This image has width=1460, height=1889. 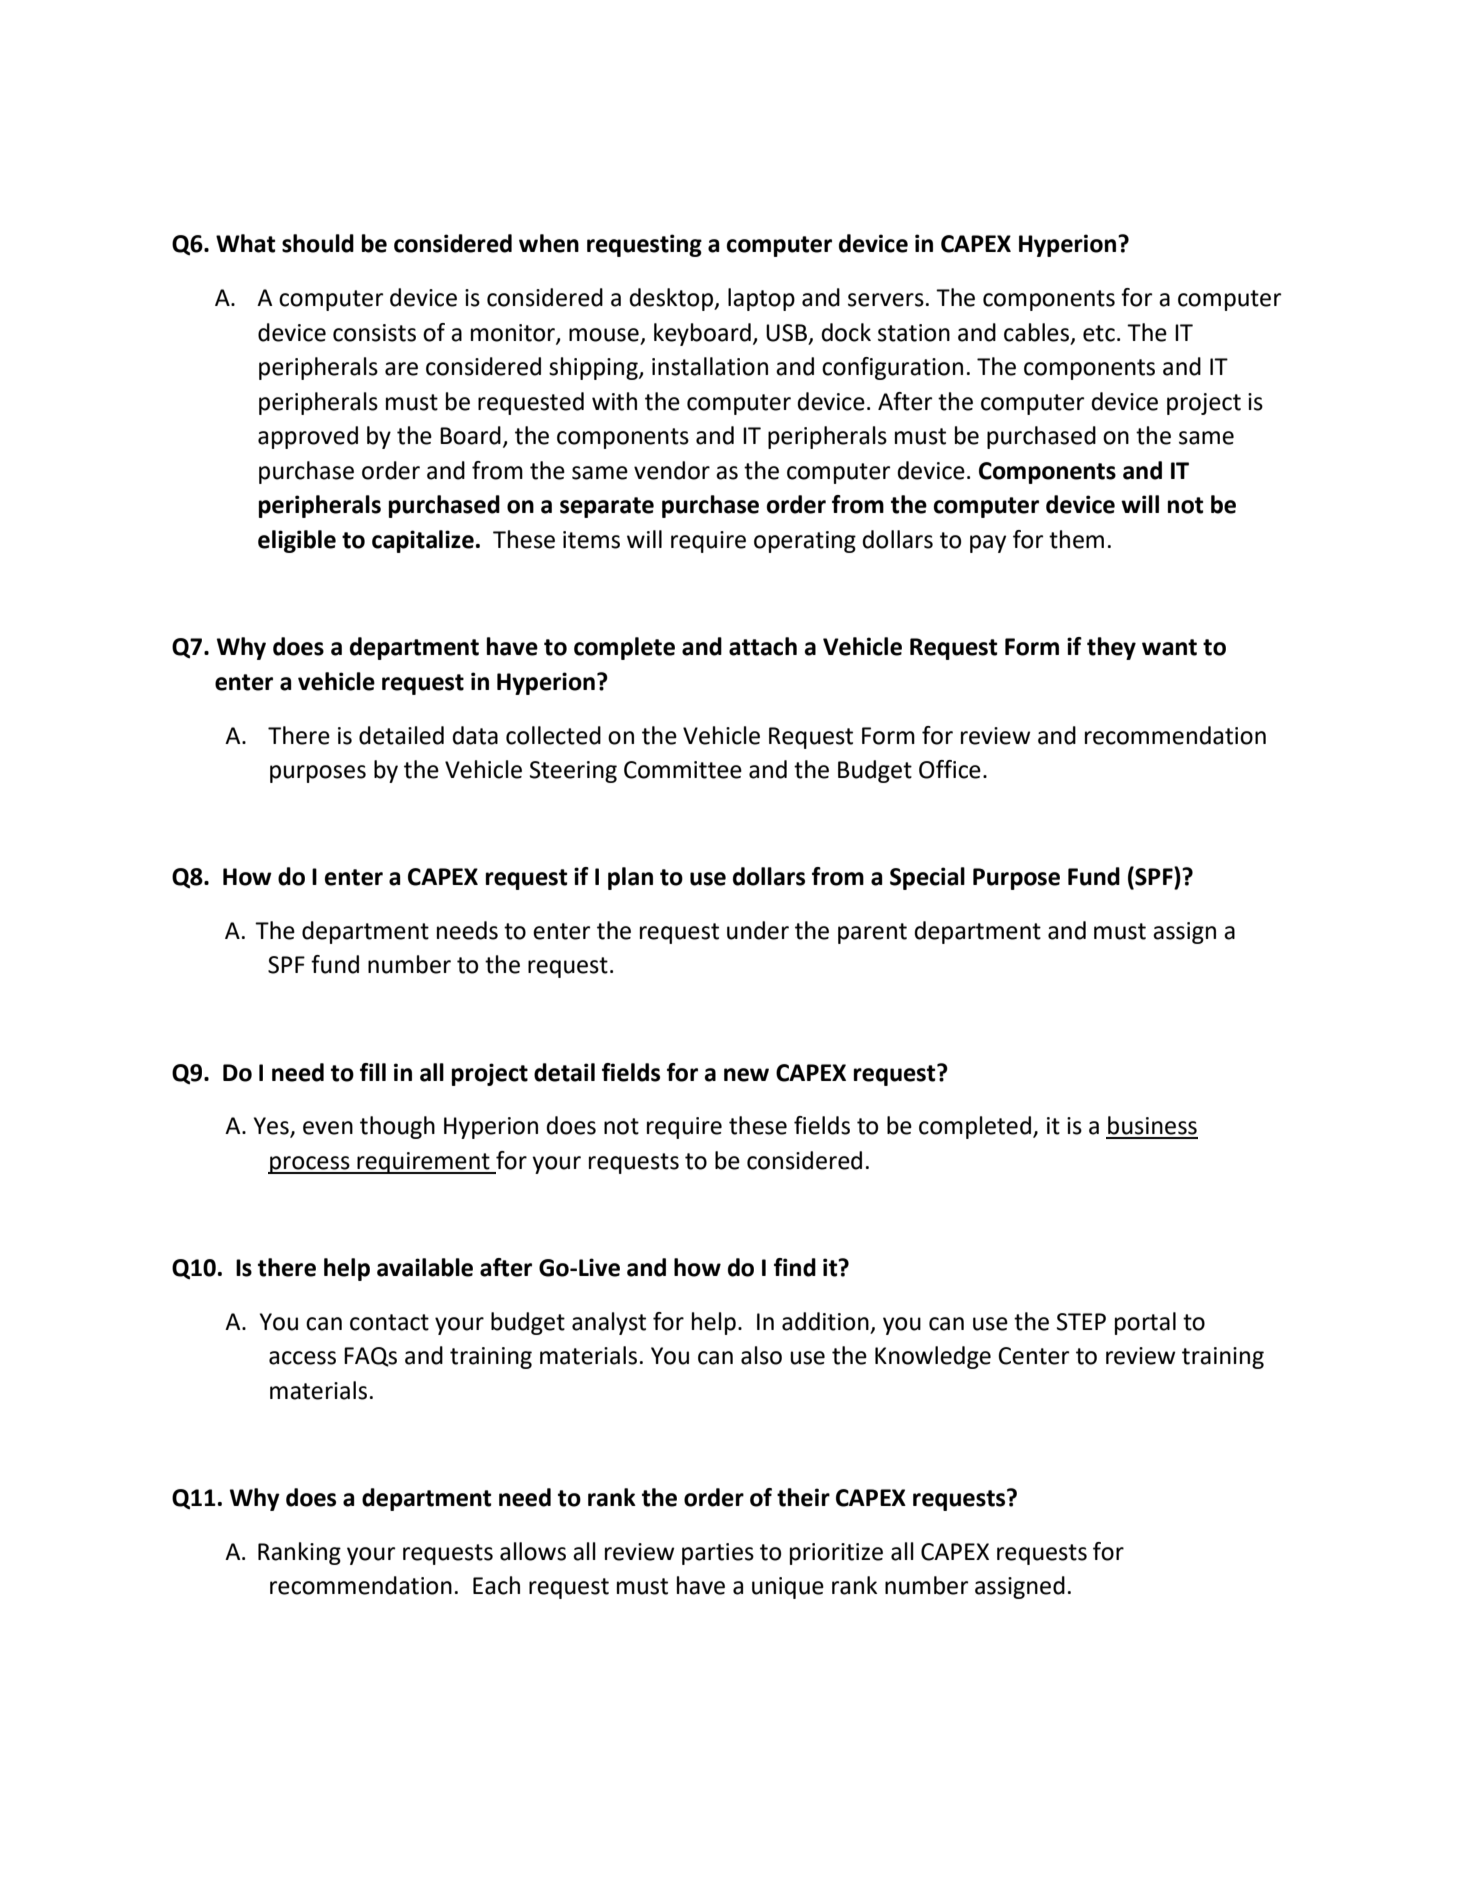 What do you see at coordinates (672, 470) in the image?
I see `vendor` at bounding box center [672, 470].
